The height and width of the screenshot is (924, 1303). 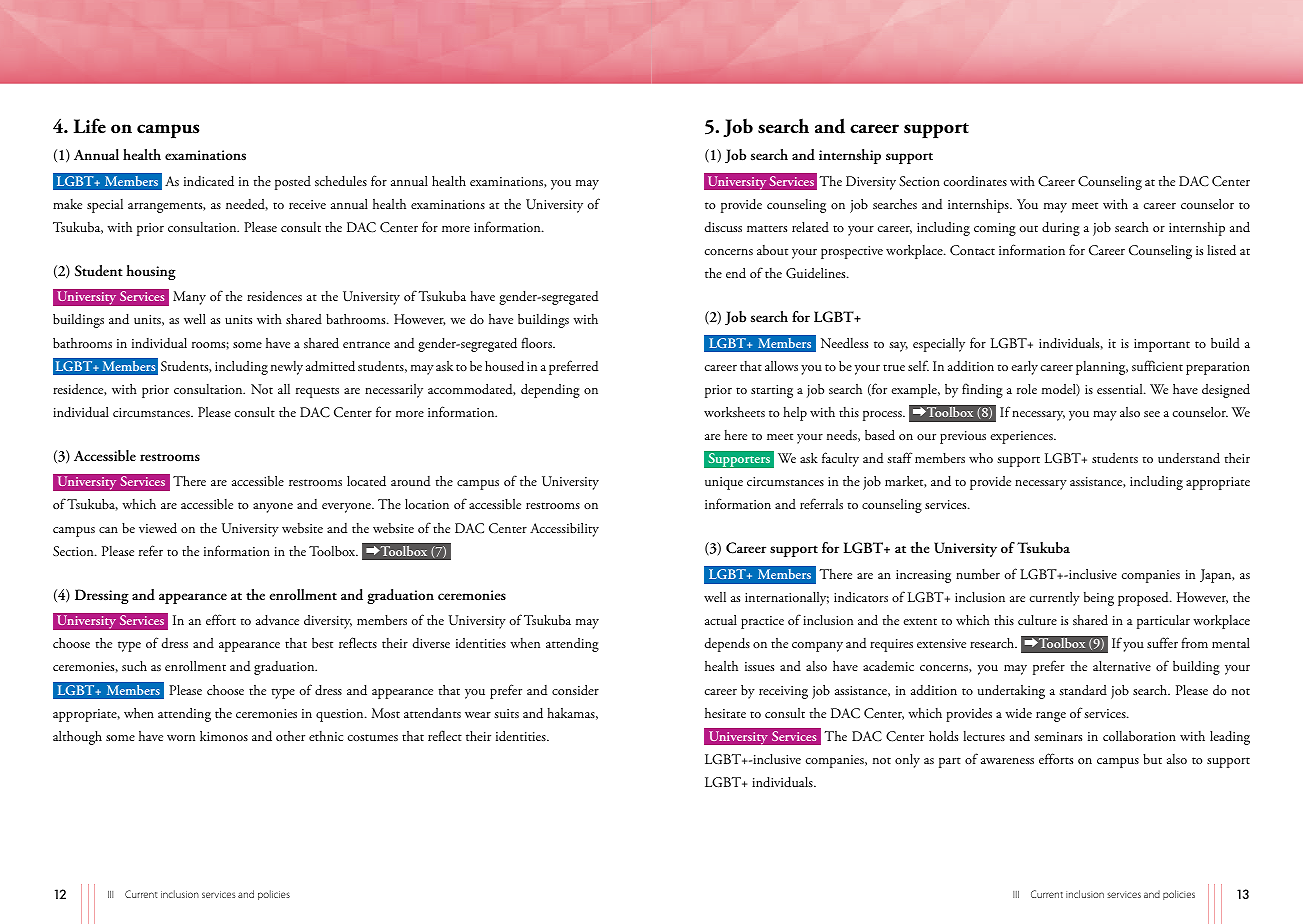 What do you see at coordinates (975, 181) in the screenshot?
I see `coordinates` at bounding box center [975, 181].
